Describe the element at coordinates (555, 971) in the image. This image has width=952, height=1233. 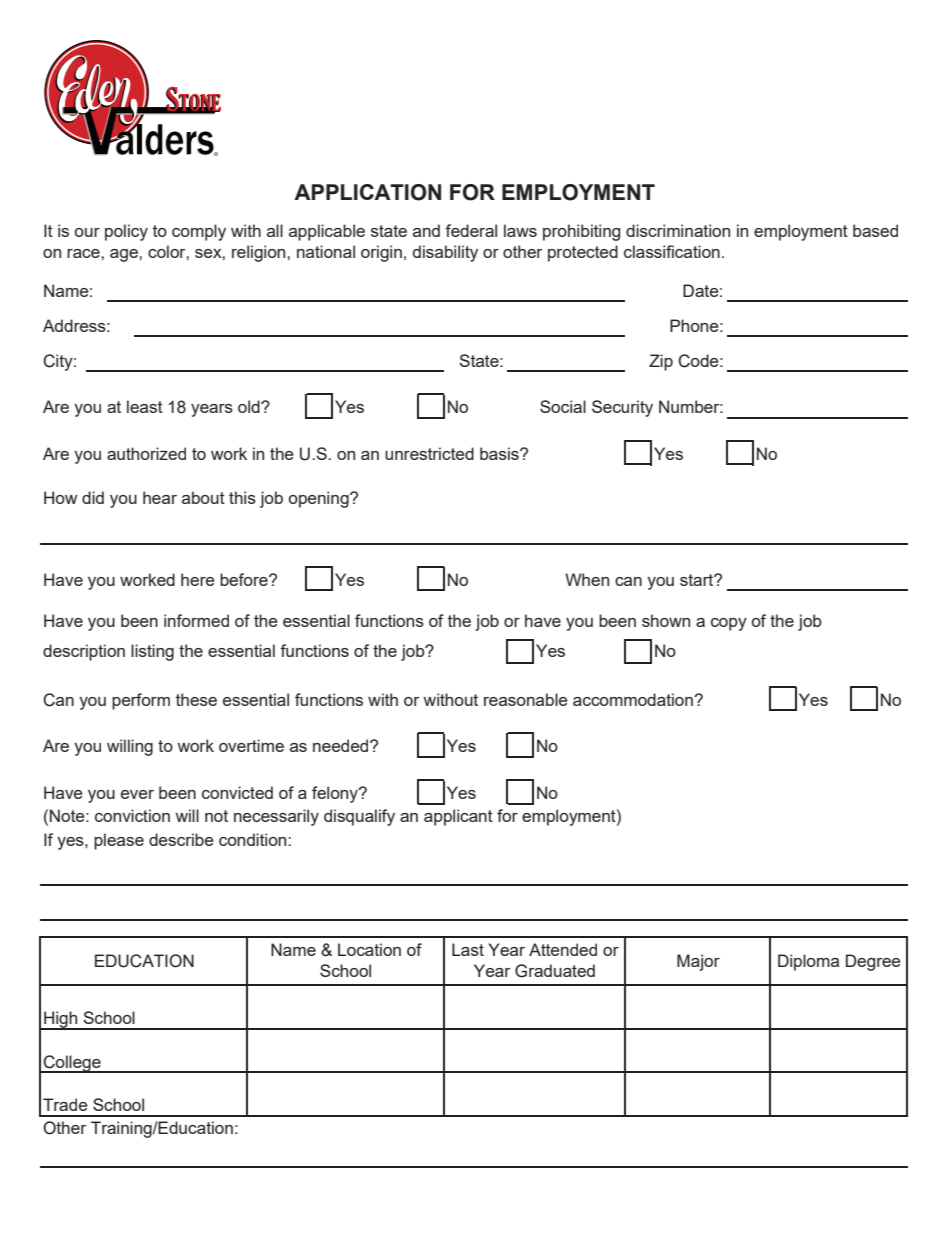
I see `Graduated` at that location.
